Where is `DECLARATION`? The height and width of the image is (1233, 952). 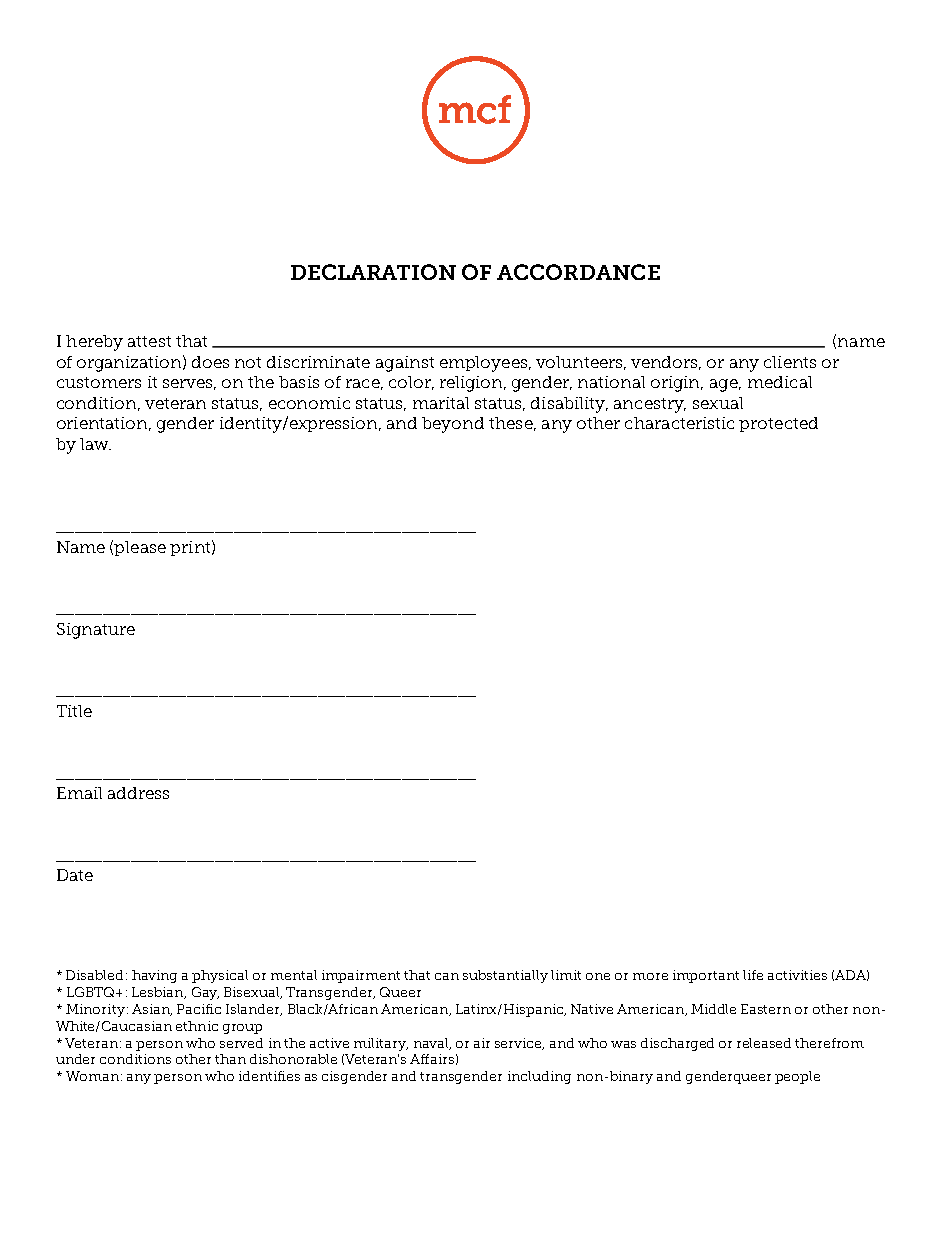
DECLARATION is located at coordinates (373, 272).
